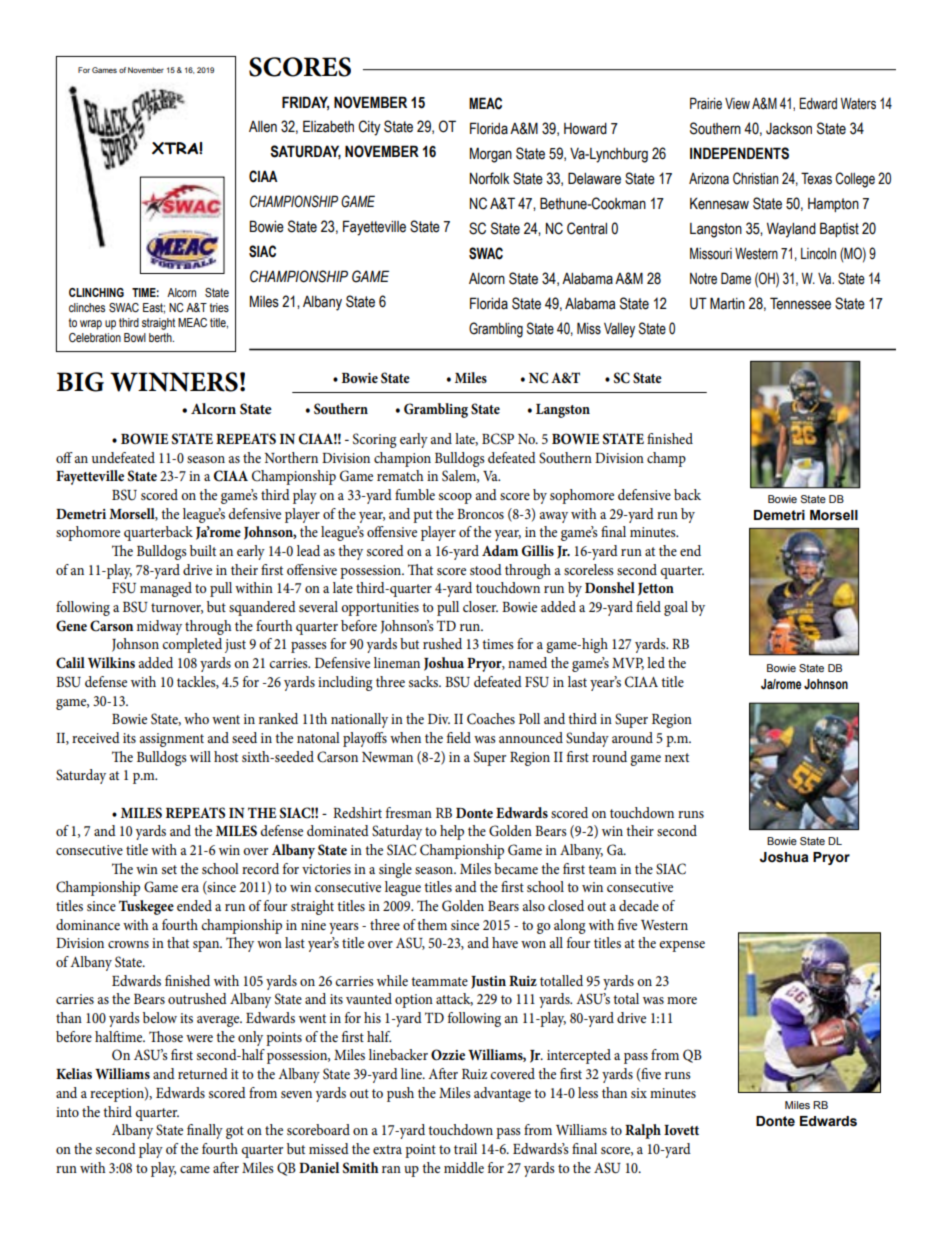 The image size is (952, 1233). Describe the element at coordinates (554, 517) in the screenshot. I see `away` at that location.
